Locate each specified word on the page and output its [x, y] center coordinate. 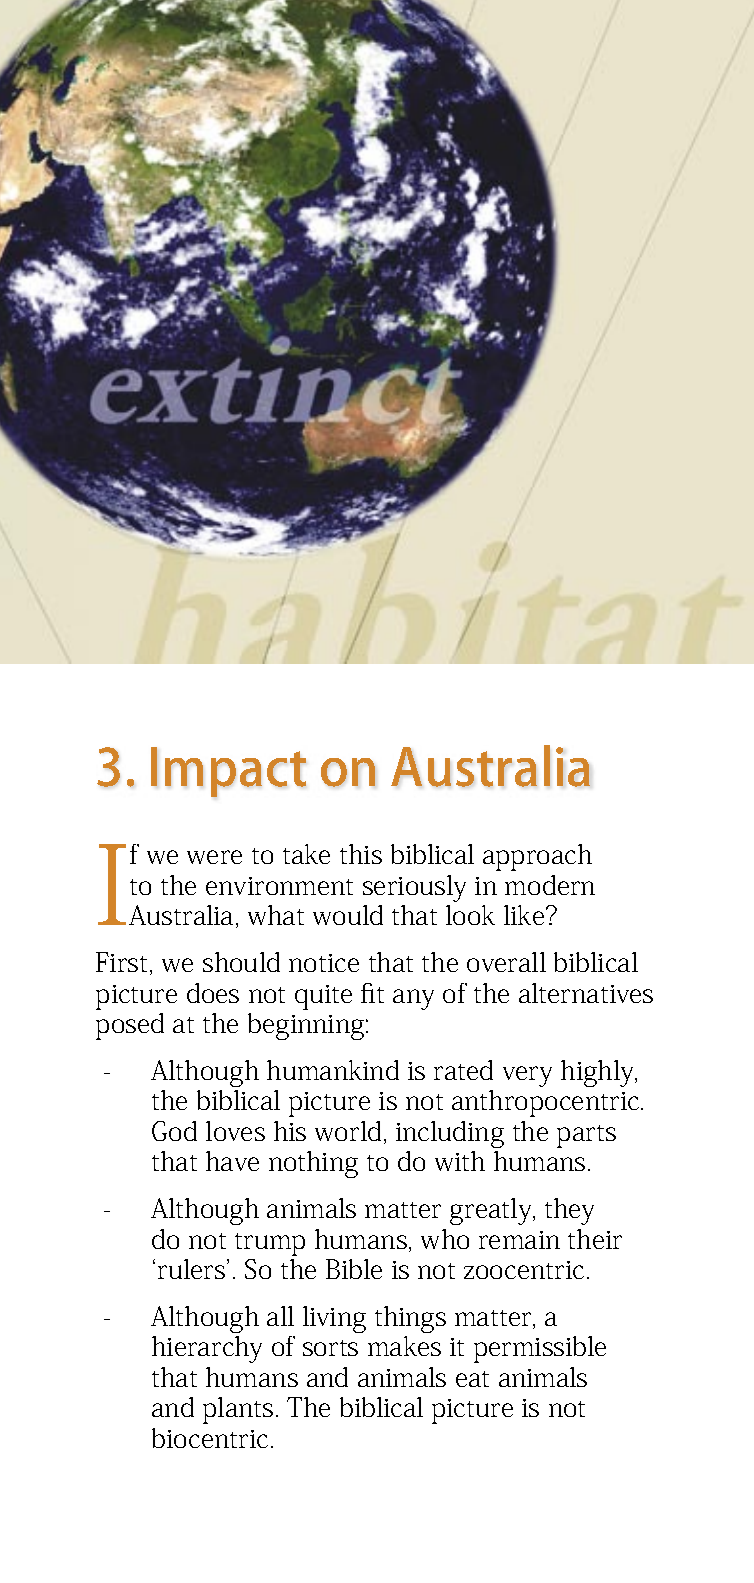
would [348, 915]
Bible [354, 1269]
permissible [540, 1349]
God [174, 1131]
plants [238, 1410]
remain [519, 1240]
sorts [330, 1348]
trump [270, 1244]
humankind [333, 1070]
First [123, 963]
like [525, 915]
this [361, 854]
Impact [228, 772]
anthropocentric [547, 1103]
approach [537, 857]
